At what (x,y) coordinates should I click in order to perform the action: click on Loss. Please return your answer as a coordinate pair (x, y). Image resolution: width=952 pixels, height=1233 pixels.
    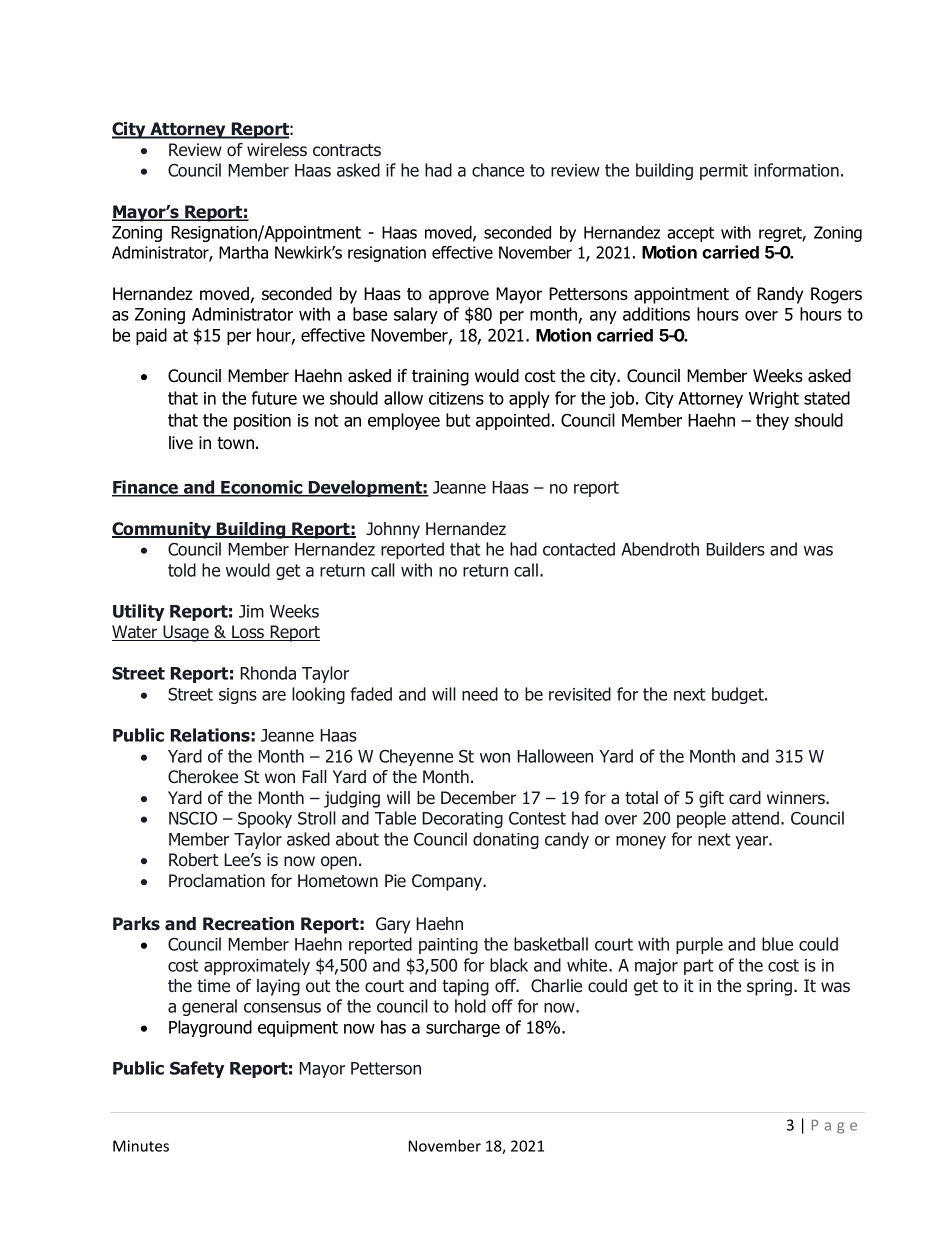
    Looking at the image, I should click on (248, 633).
